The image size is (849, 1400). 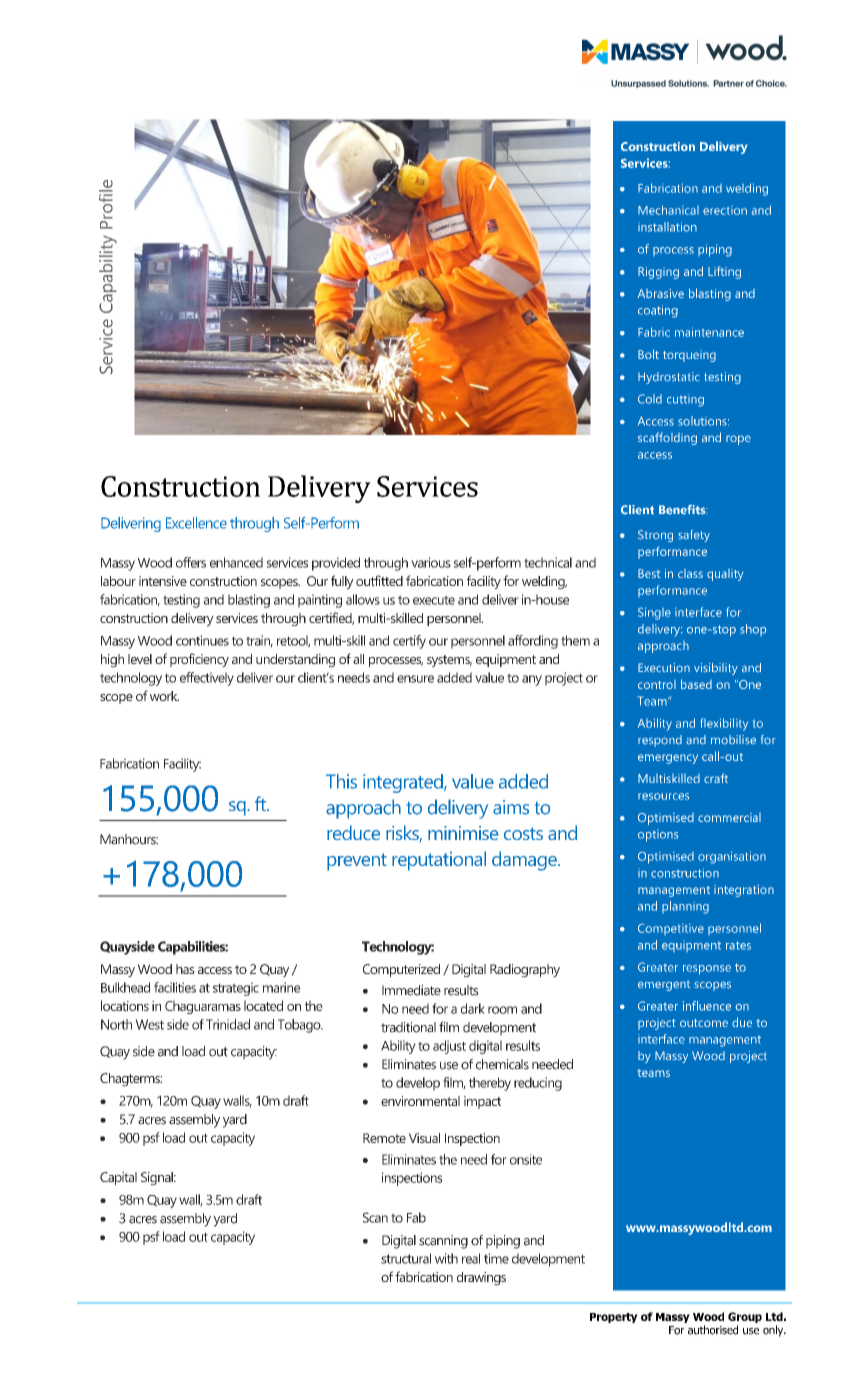 I want to click on Computerized, so click(x=401, y=970).
